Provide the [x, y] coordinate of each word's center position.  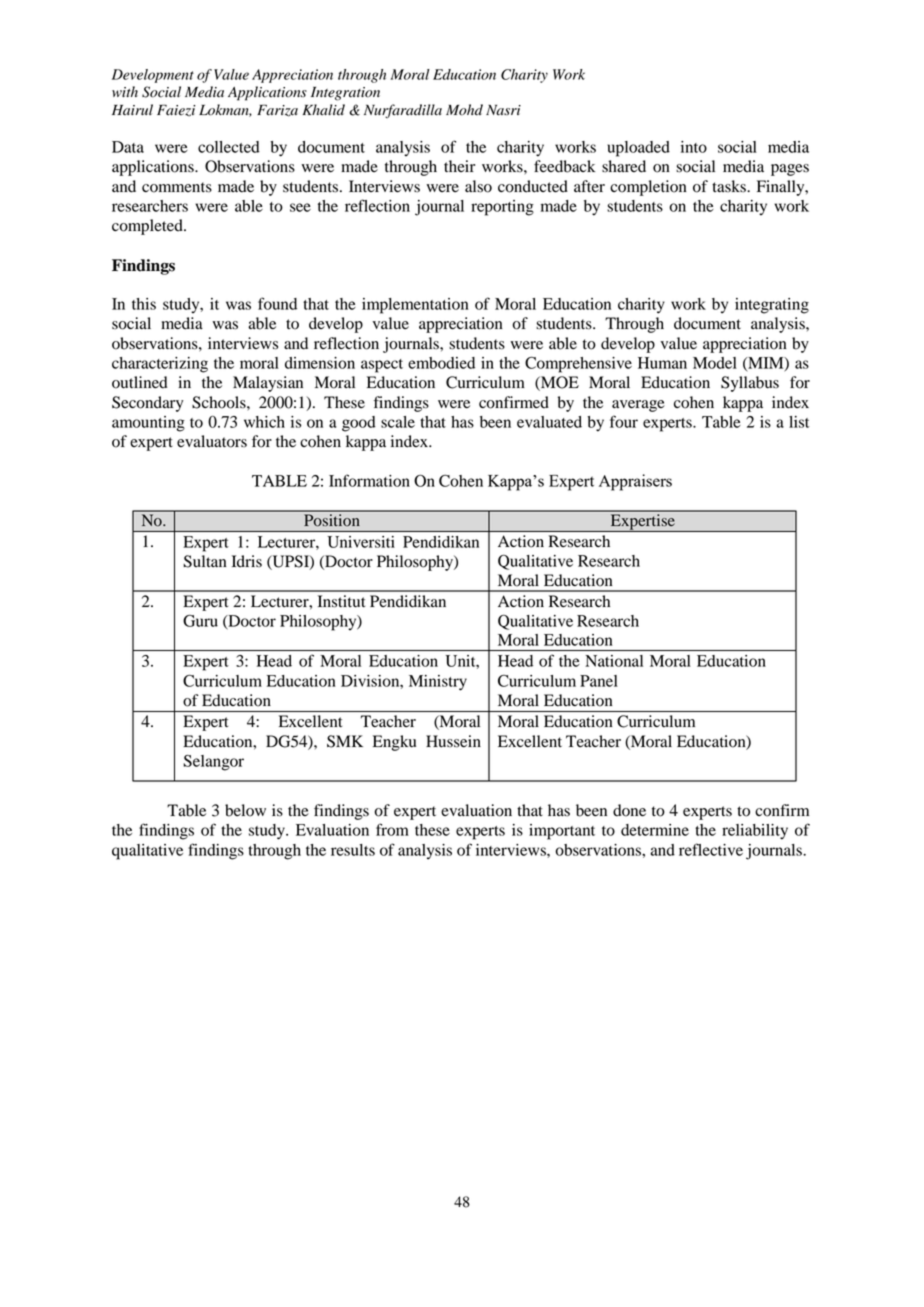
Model [715, 363]
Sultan [205, 561]
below [245, 810]
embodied [441, 363]
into [694, 147]
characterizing [160, 365]
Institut [341, 601]
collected [229, 147]
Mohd [464, 110]
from [392, 829]
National [614, 661]
